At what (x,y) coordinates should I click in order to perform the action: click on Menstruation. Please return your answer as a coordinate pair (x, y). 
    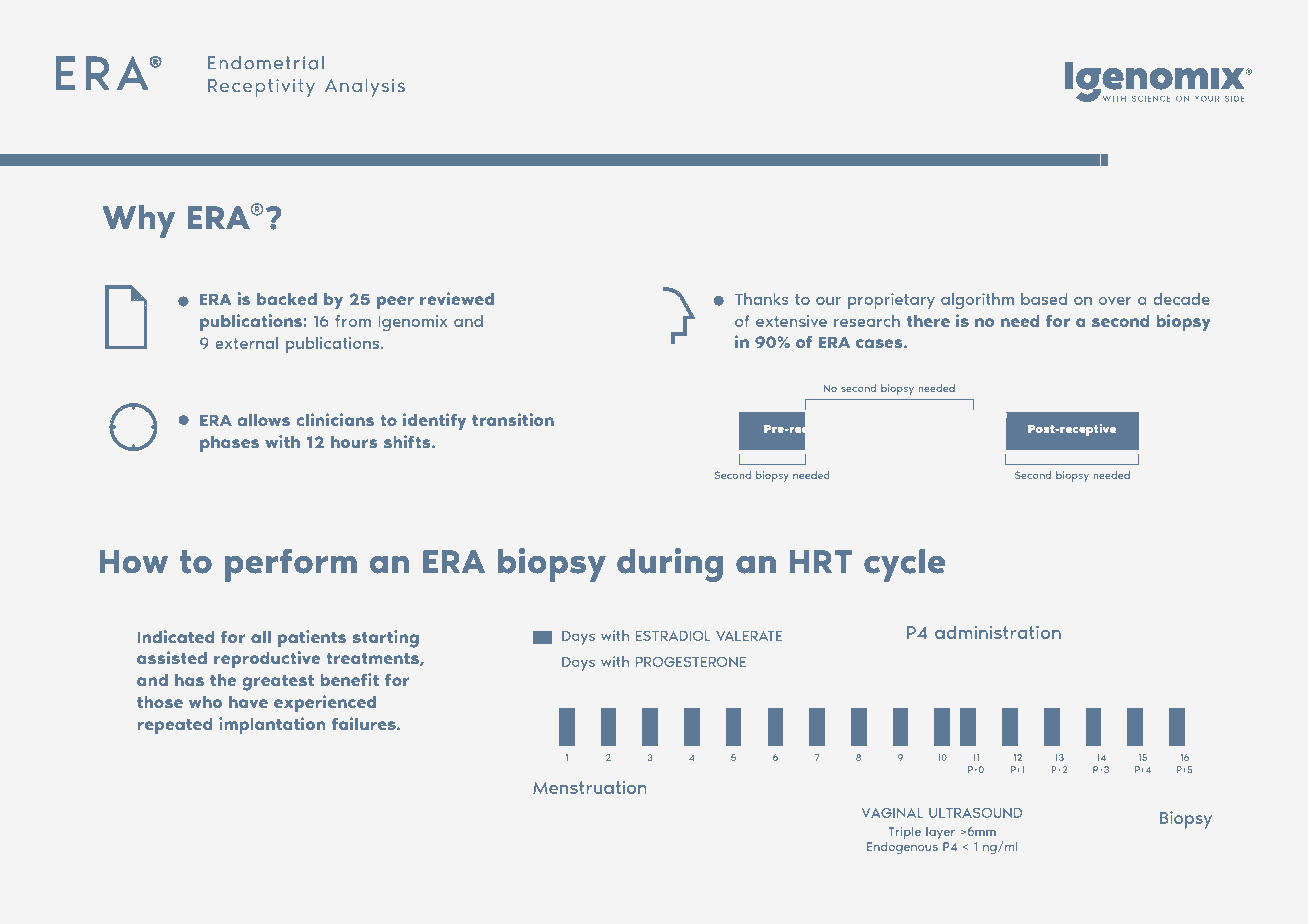
    Looking at the image, I should click on (589, 787).
